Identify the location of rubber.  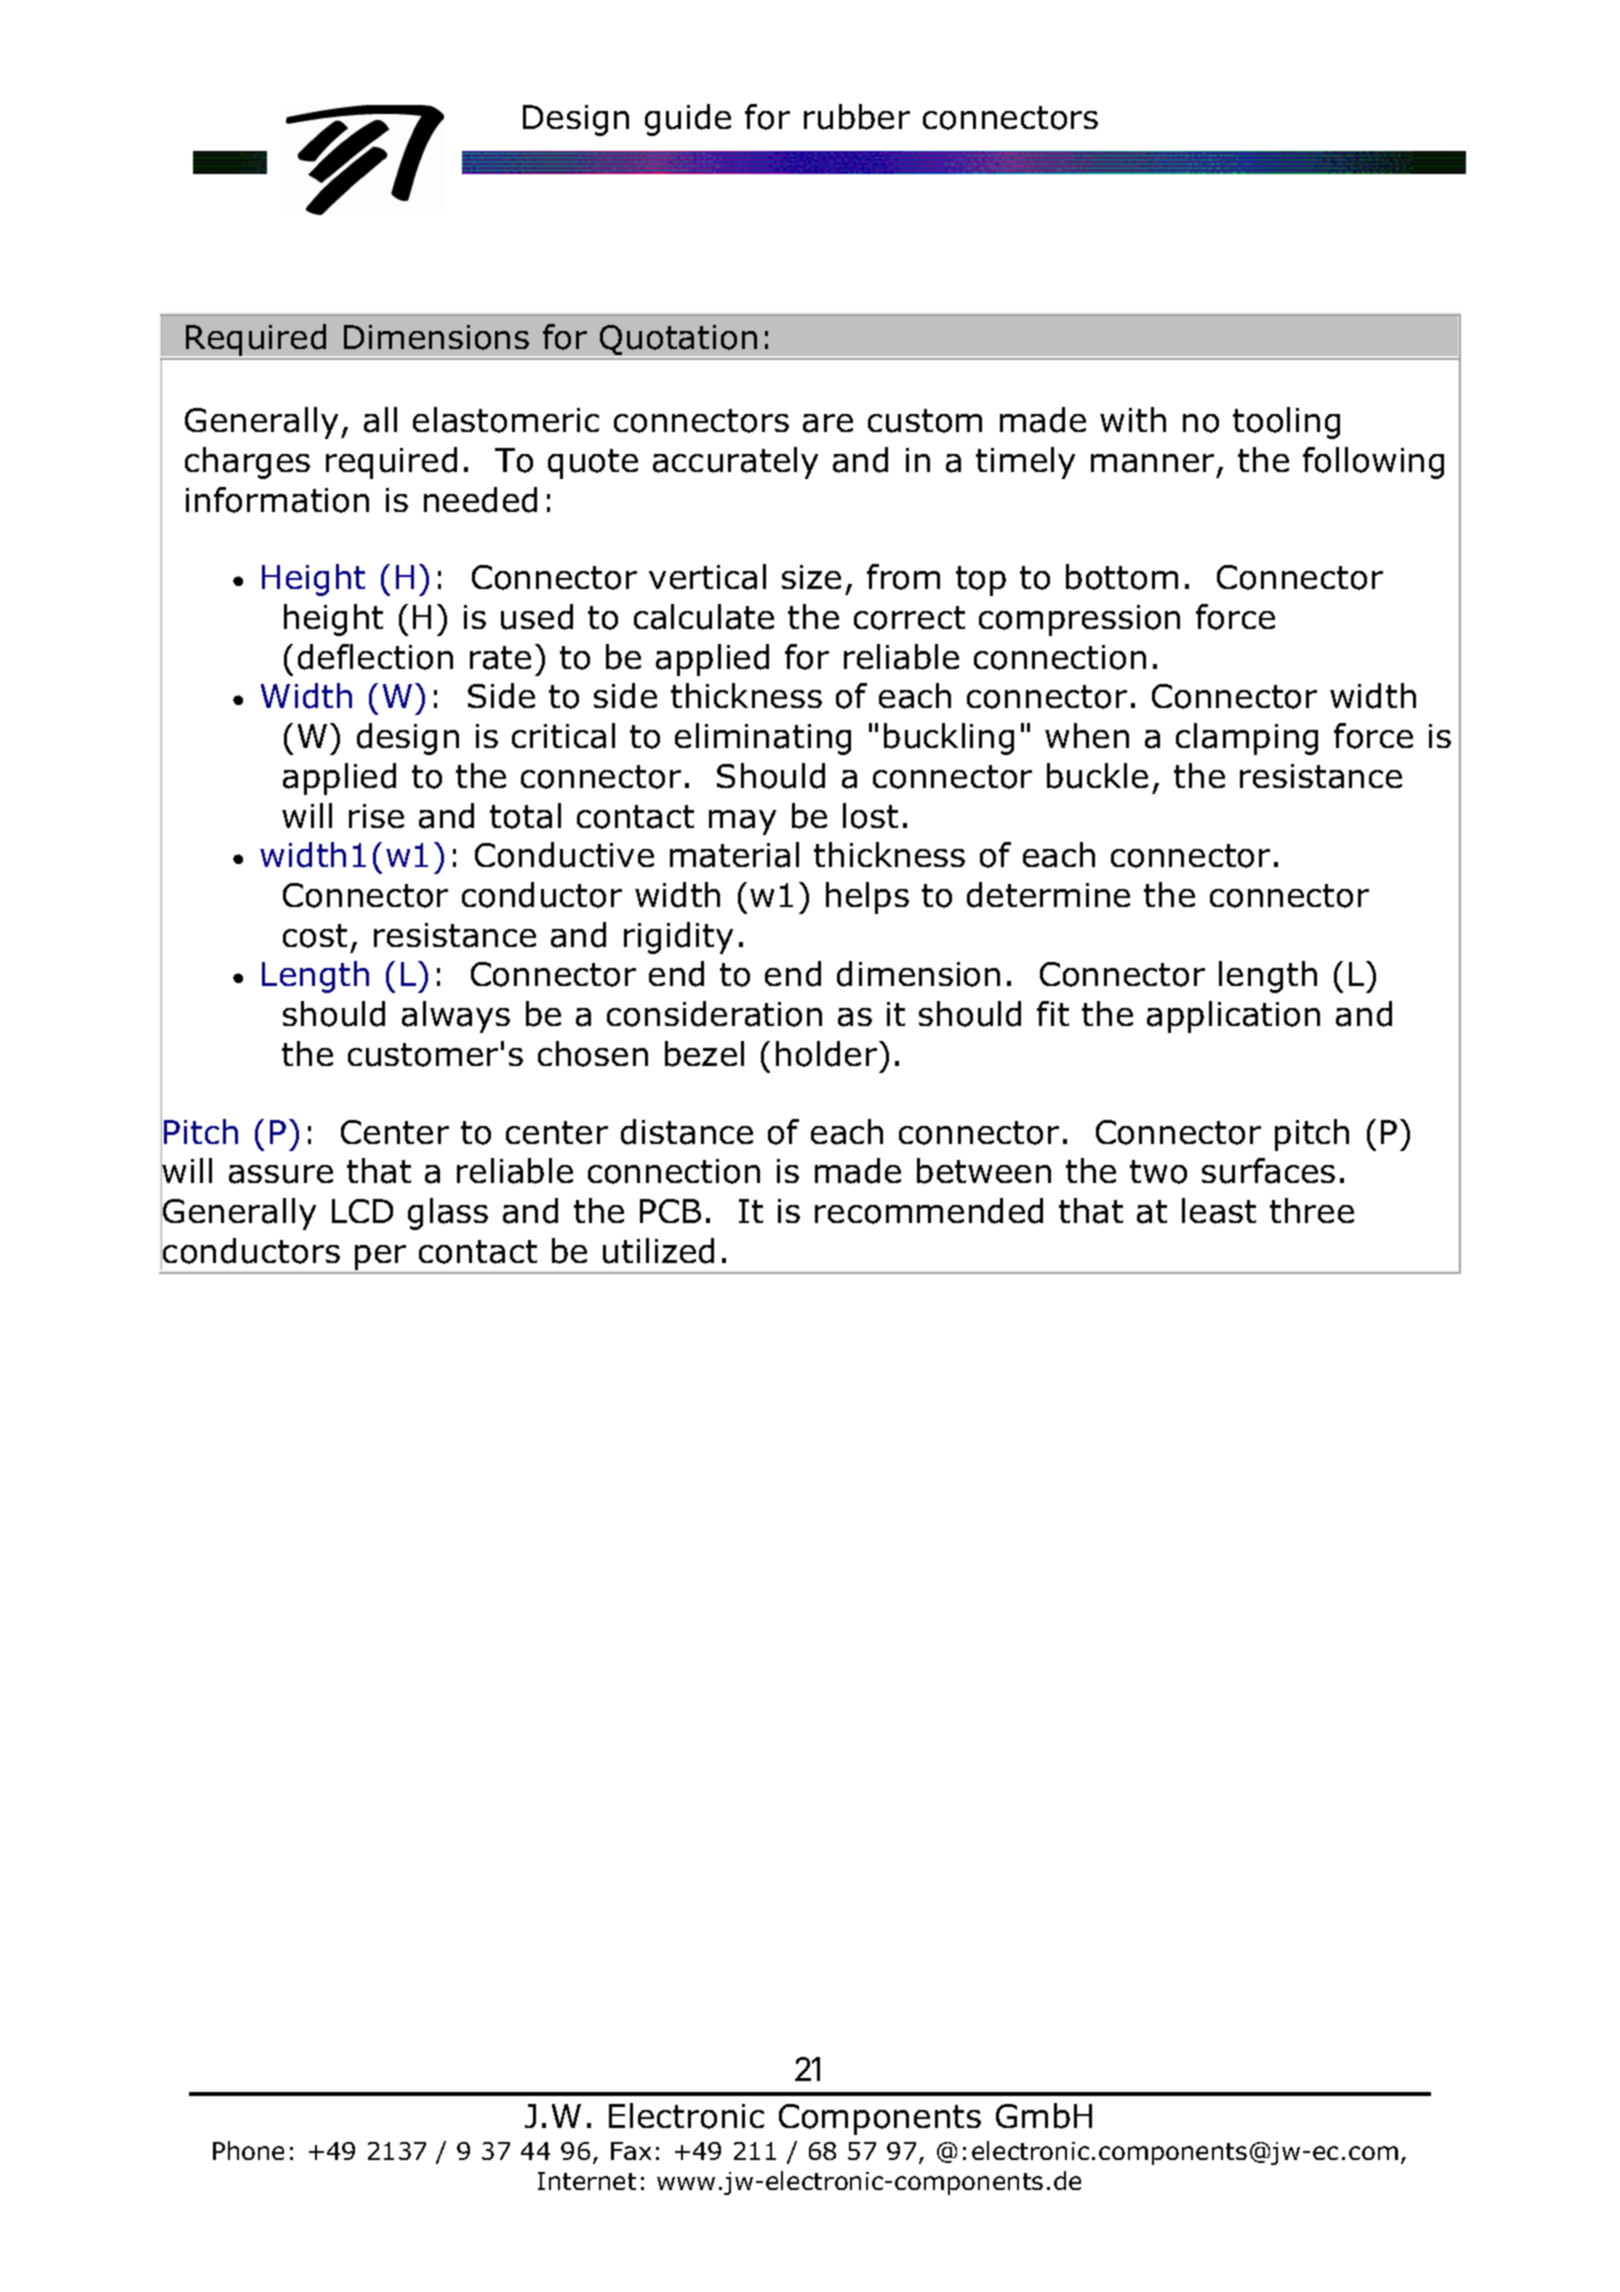
(857, 117).
